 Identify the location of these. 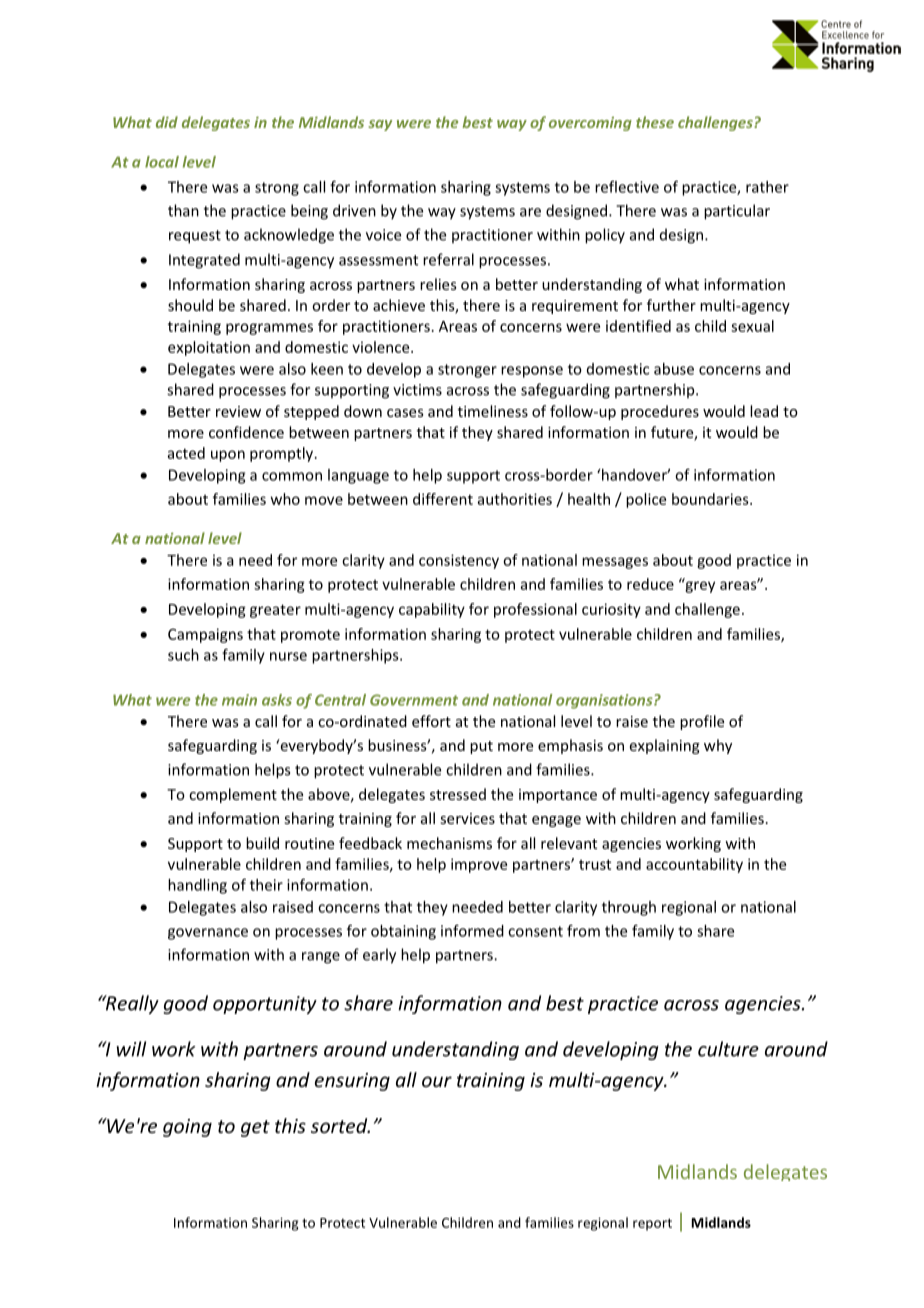
(655, 122).
